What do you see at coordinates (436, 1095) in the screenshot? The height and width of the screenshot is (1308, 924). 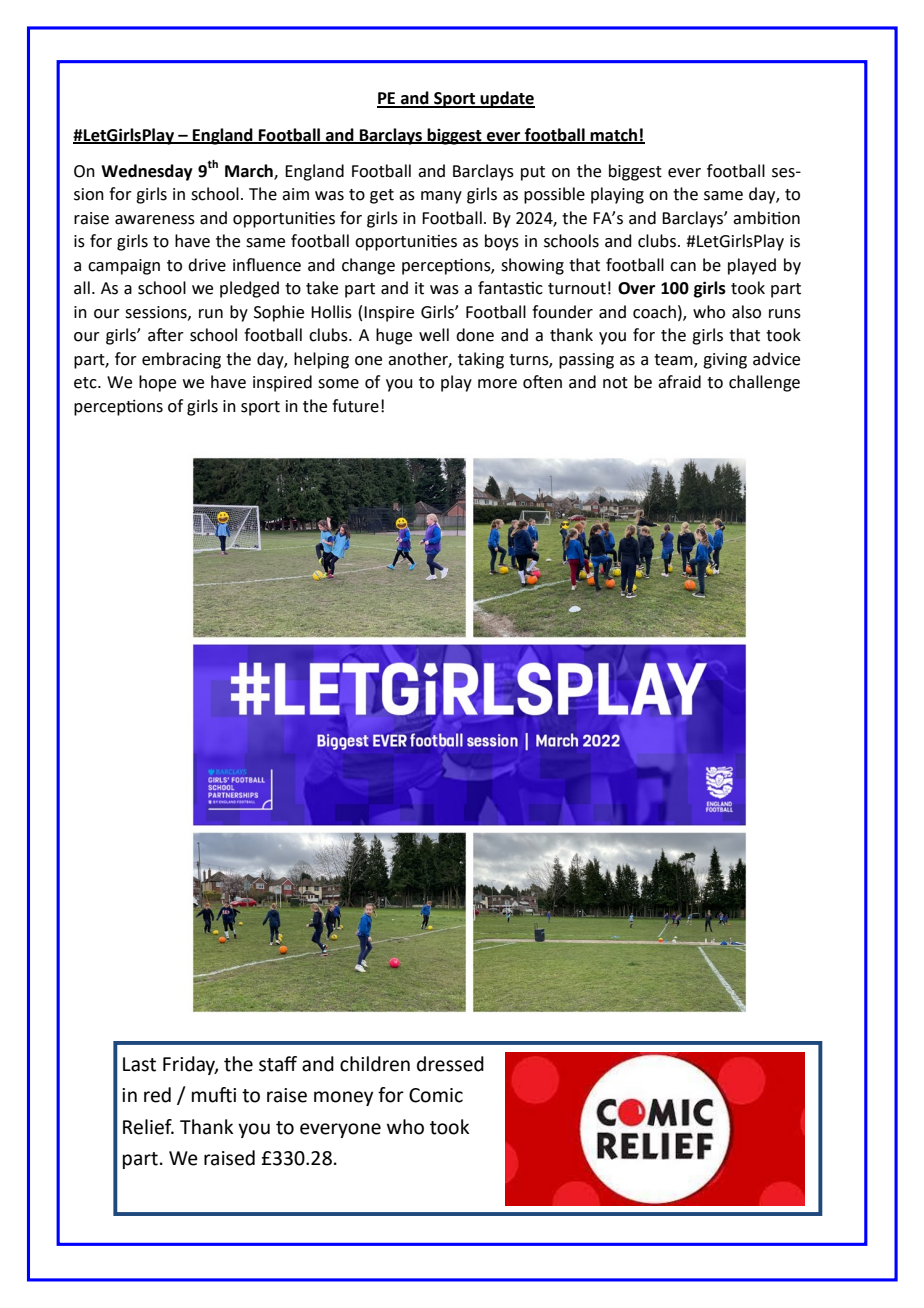 I see `Comic` at bounding box center [436, 1095].
